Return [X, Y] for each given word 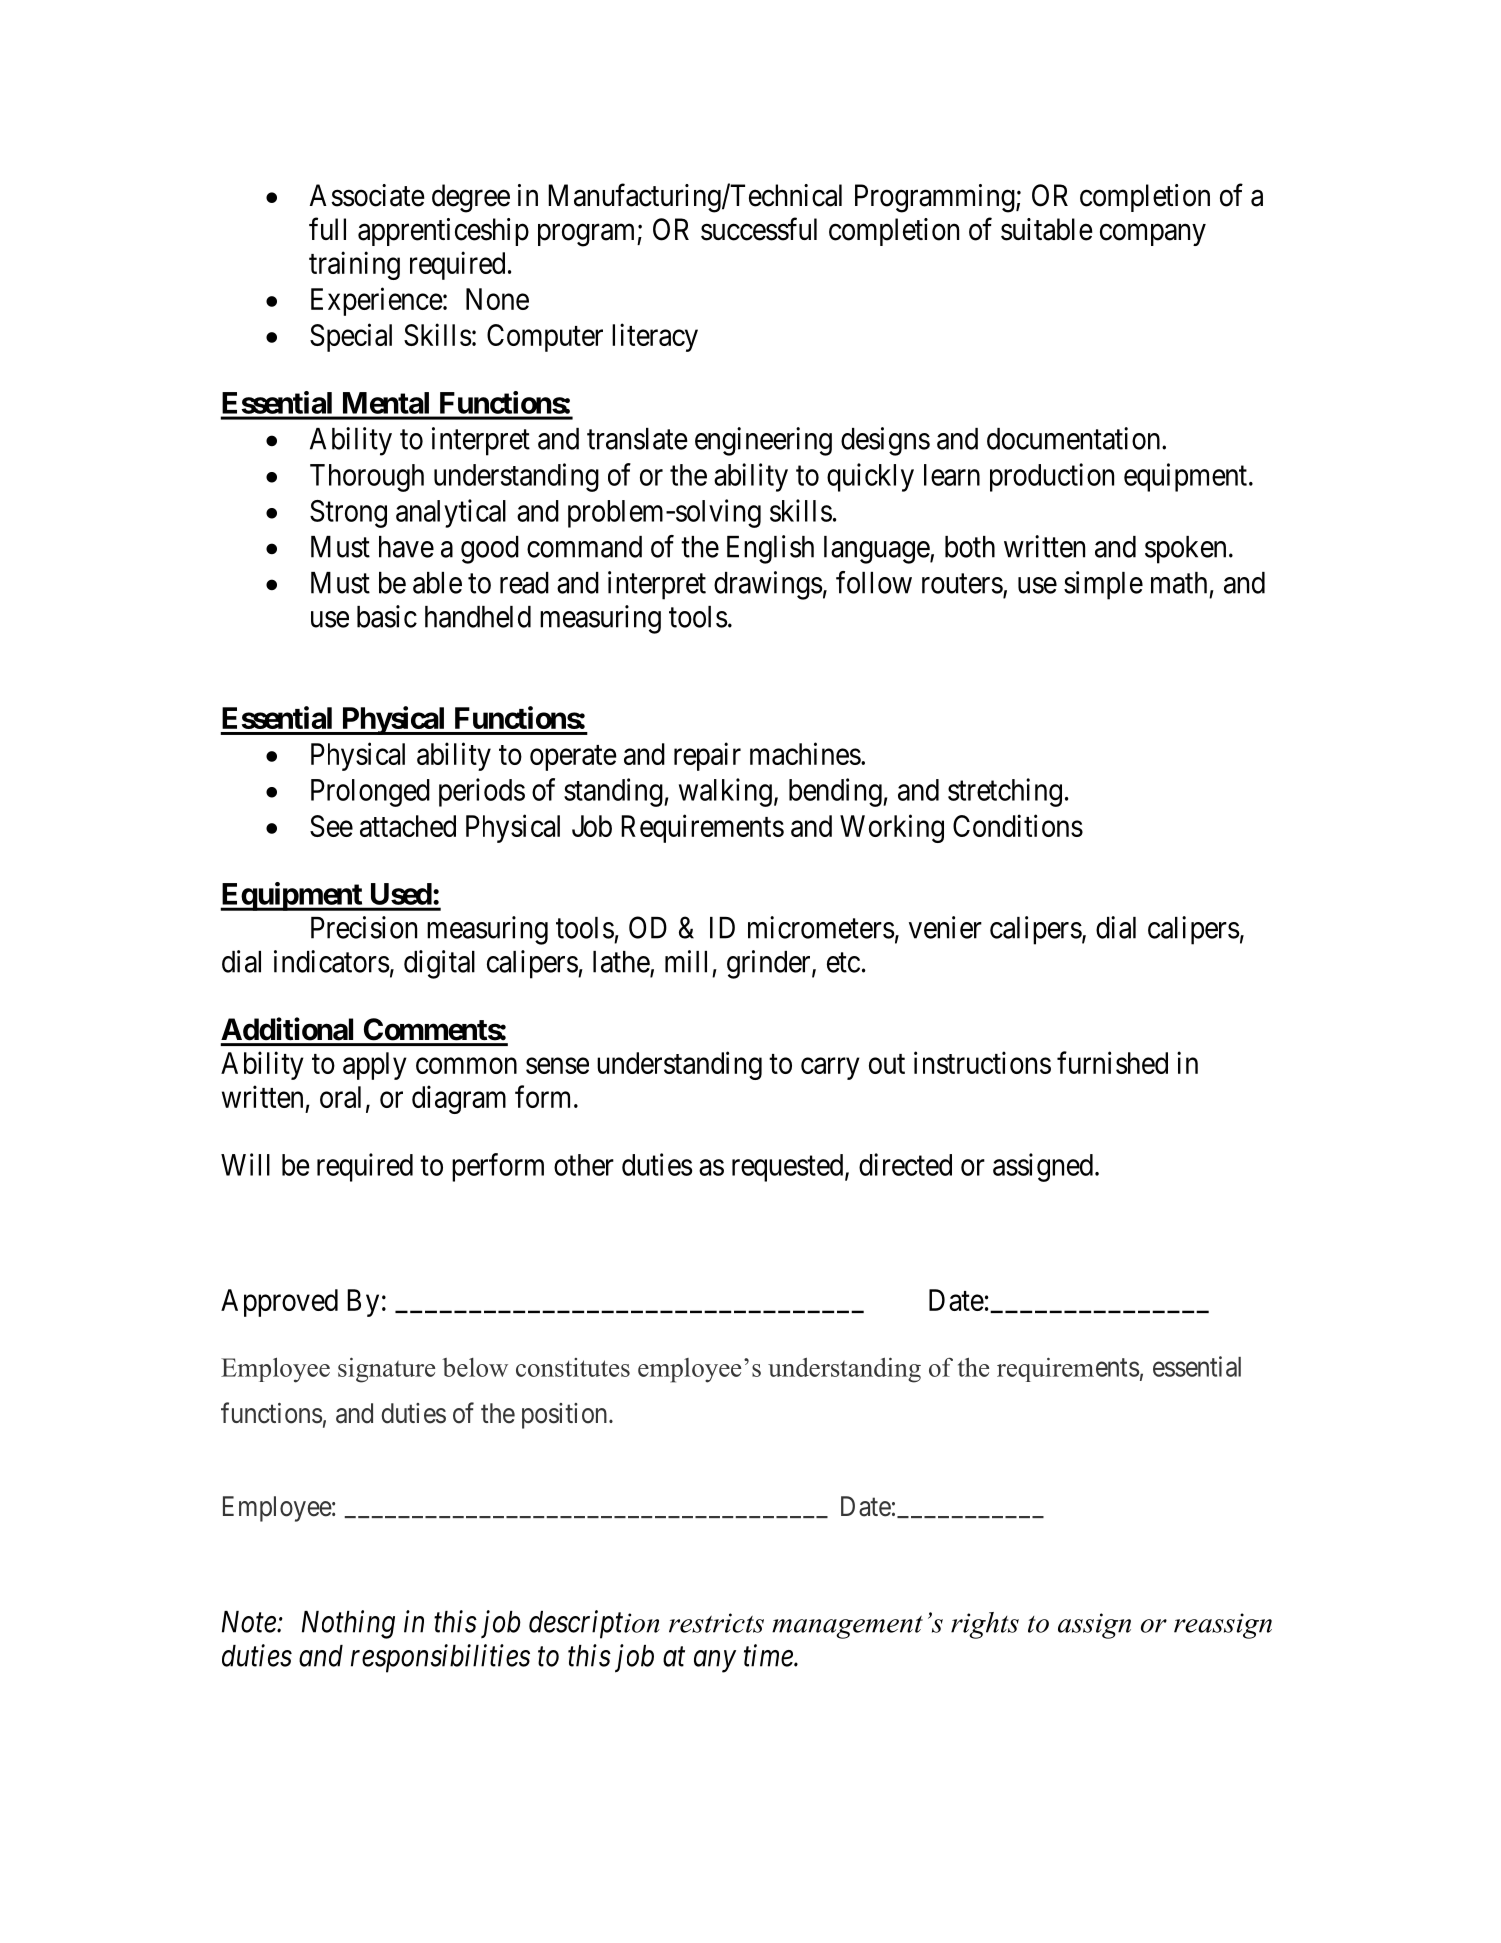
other [584, 1165]
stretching [1005, 792]
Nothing [348, 1624]
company [1153, 235]
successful [759, 229]
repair [707, 756]
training [354, 265]
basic [387, 616]
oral [340, 1097]
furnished [1112, 1062]
